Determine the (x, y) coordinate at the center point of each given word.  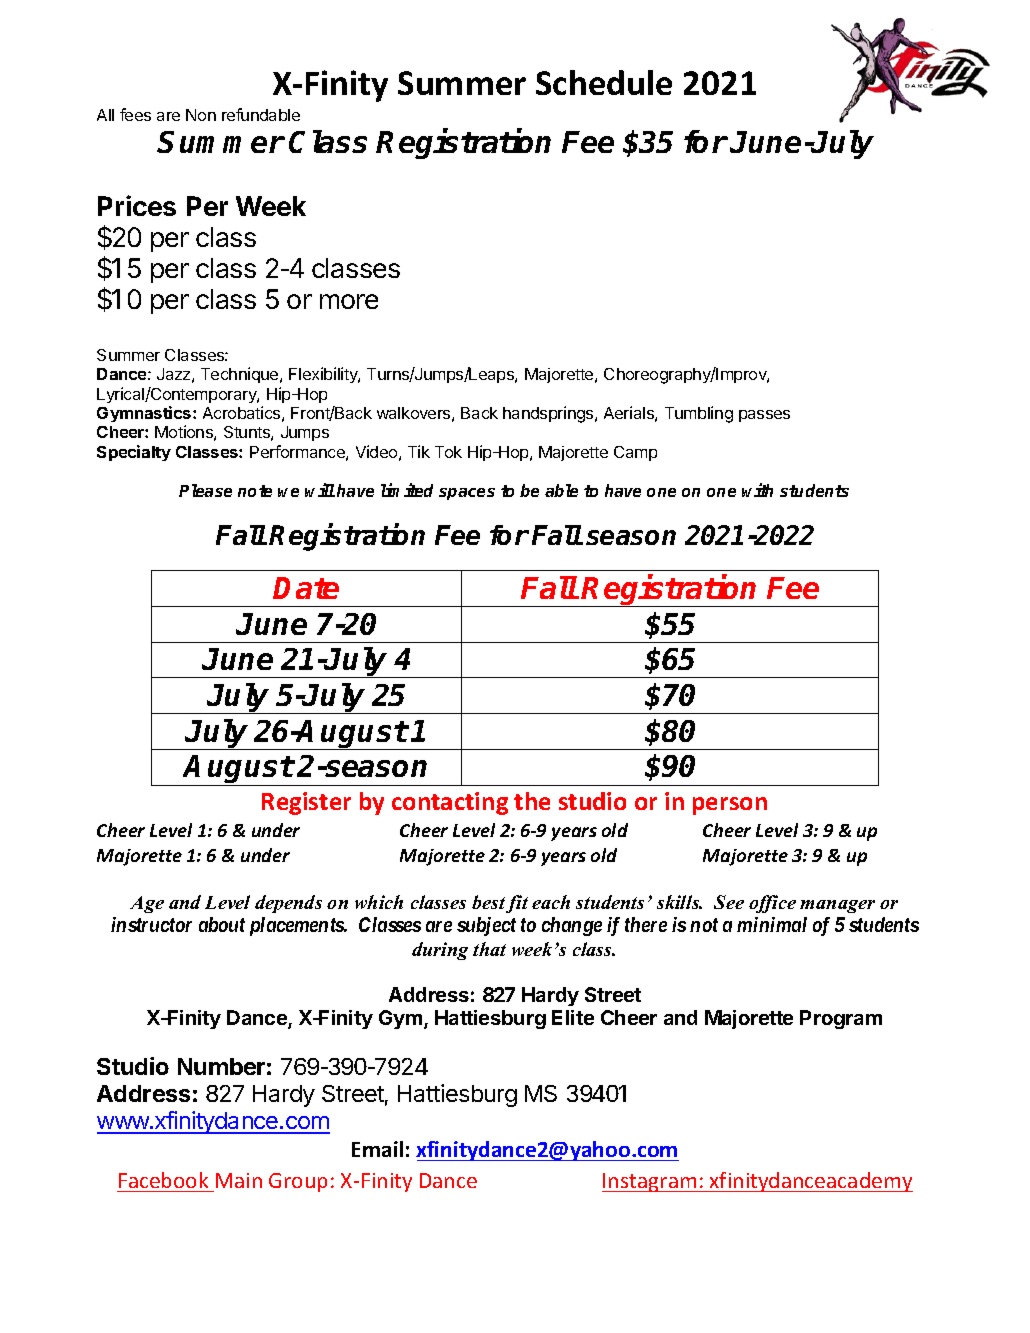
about (222, 924)
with (757, 490)
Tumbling (699, 414)
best (488, 902)
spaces (467, 494)
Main (239, 1180)
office (772, 904)
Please (205, 490)
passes (764, 416)
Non (201, 115)
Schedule (604, 82)
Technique (241, 375)
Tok (448, 452)
